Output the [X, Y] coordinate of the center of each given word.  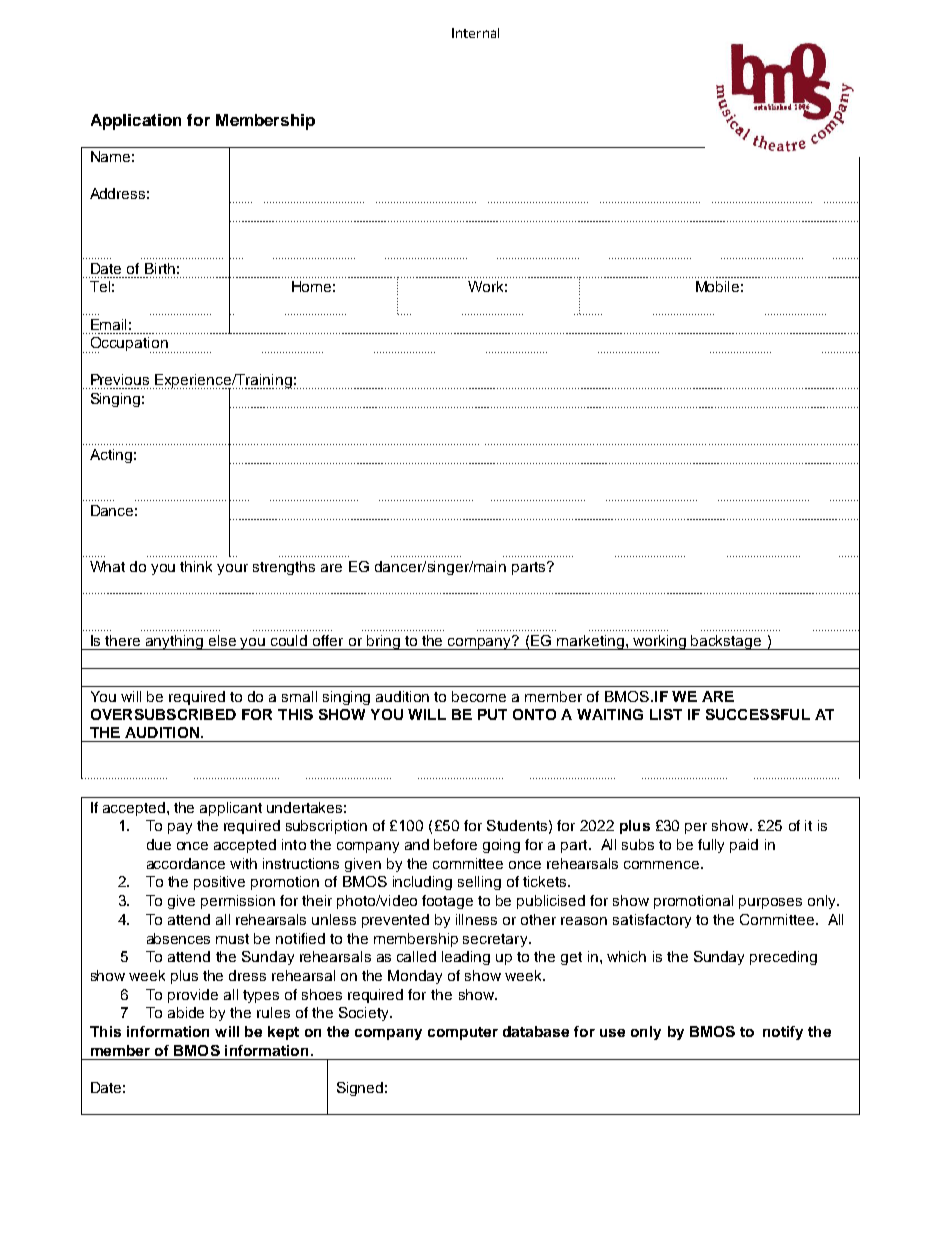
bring [383, 642]
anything [175, 642]
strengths [284, 568]
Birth [160, 268]
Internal [475, 33]
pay [180, 828]
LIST [666, 714]
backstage [727, 642]
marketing [590, 642]
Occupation [129, 345]
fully [711, 846]
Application [136, 122]
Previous [120, 379]
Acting [111, 456]
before [455, 844]
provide [193, 996]
